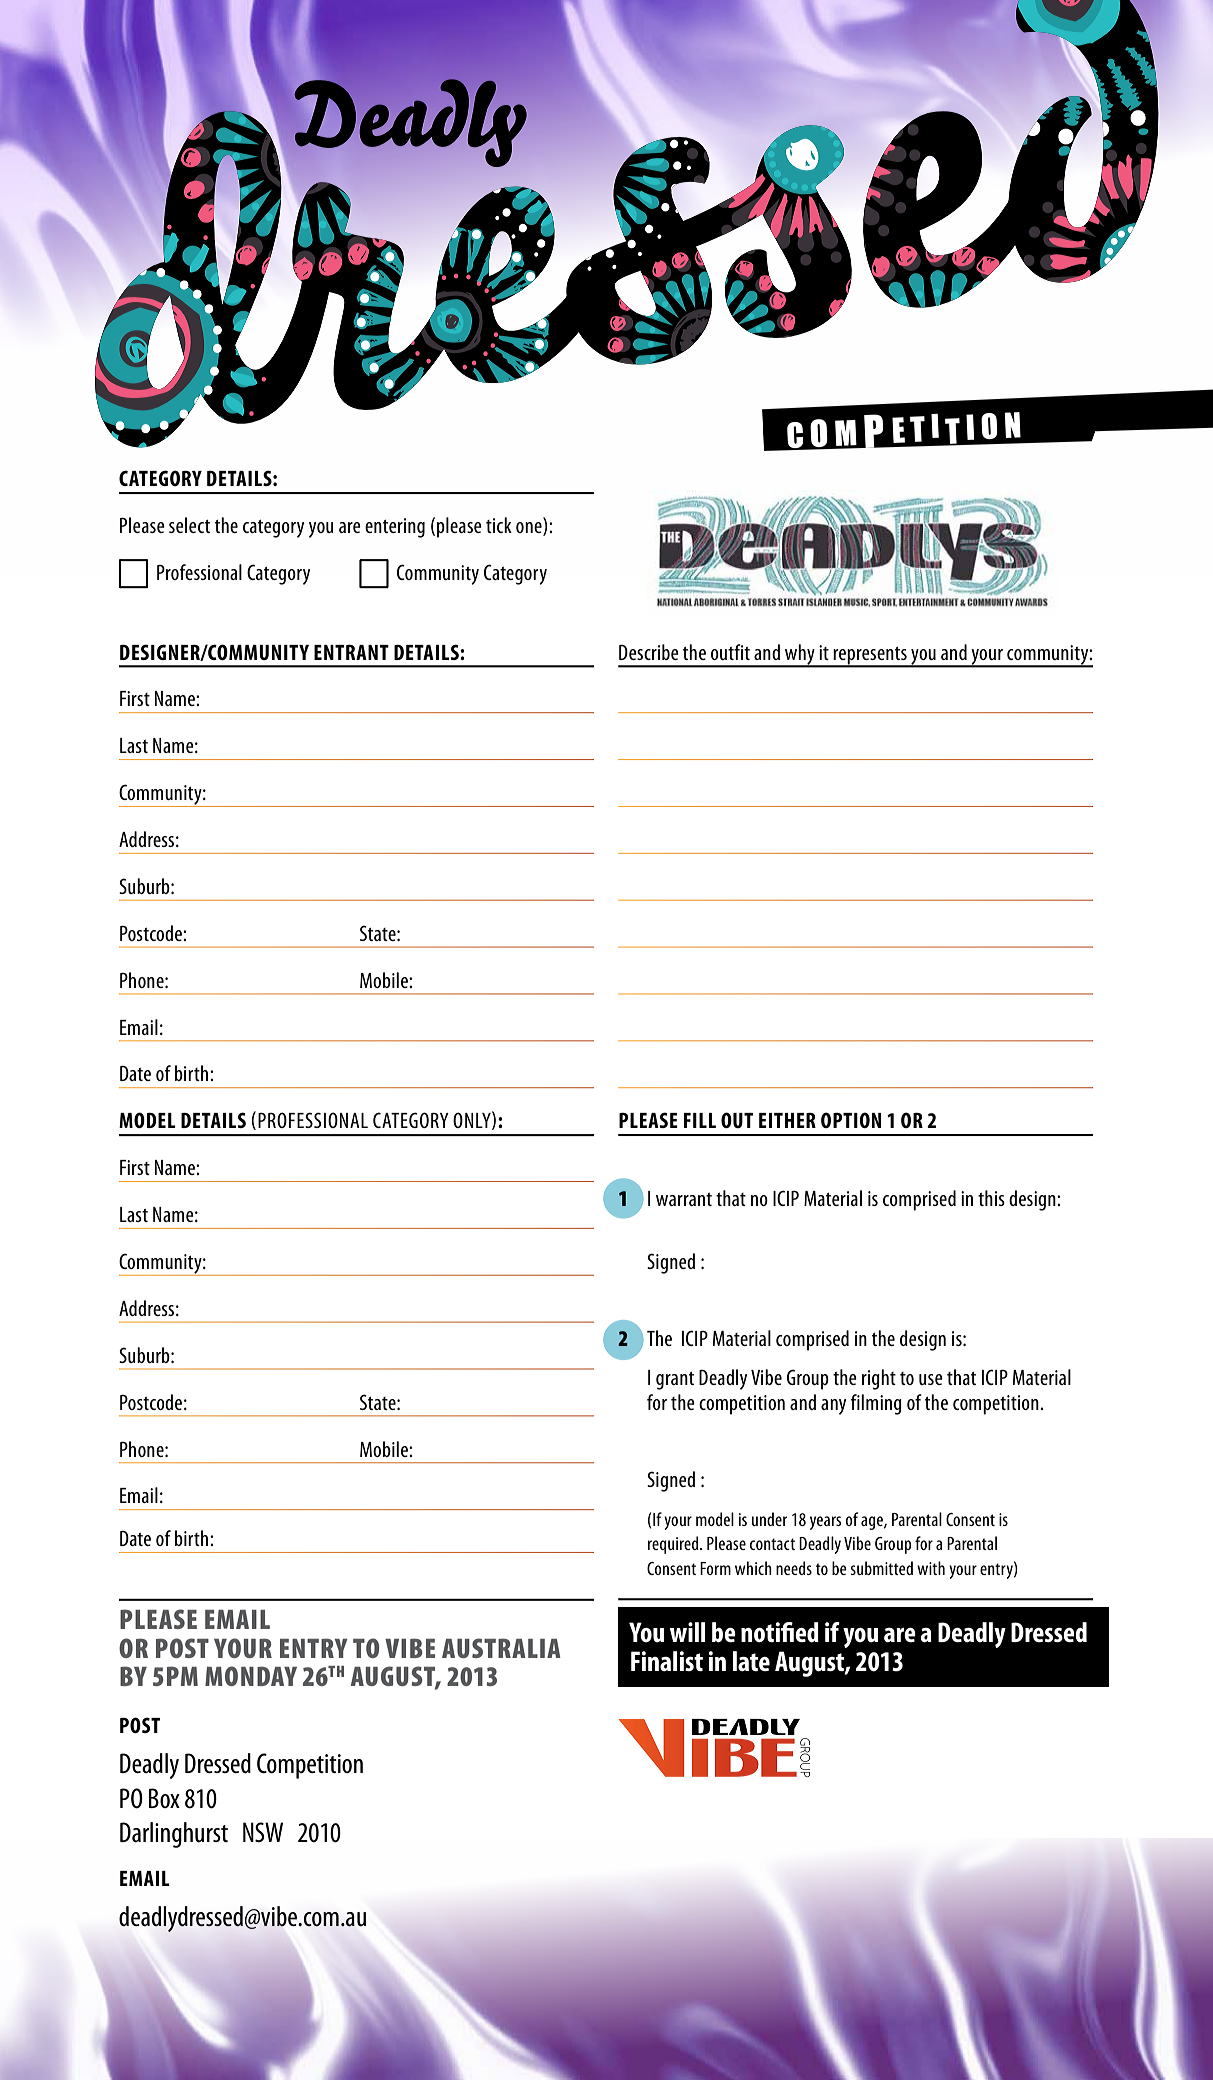  I want to click on represents, so click(870, 656).
